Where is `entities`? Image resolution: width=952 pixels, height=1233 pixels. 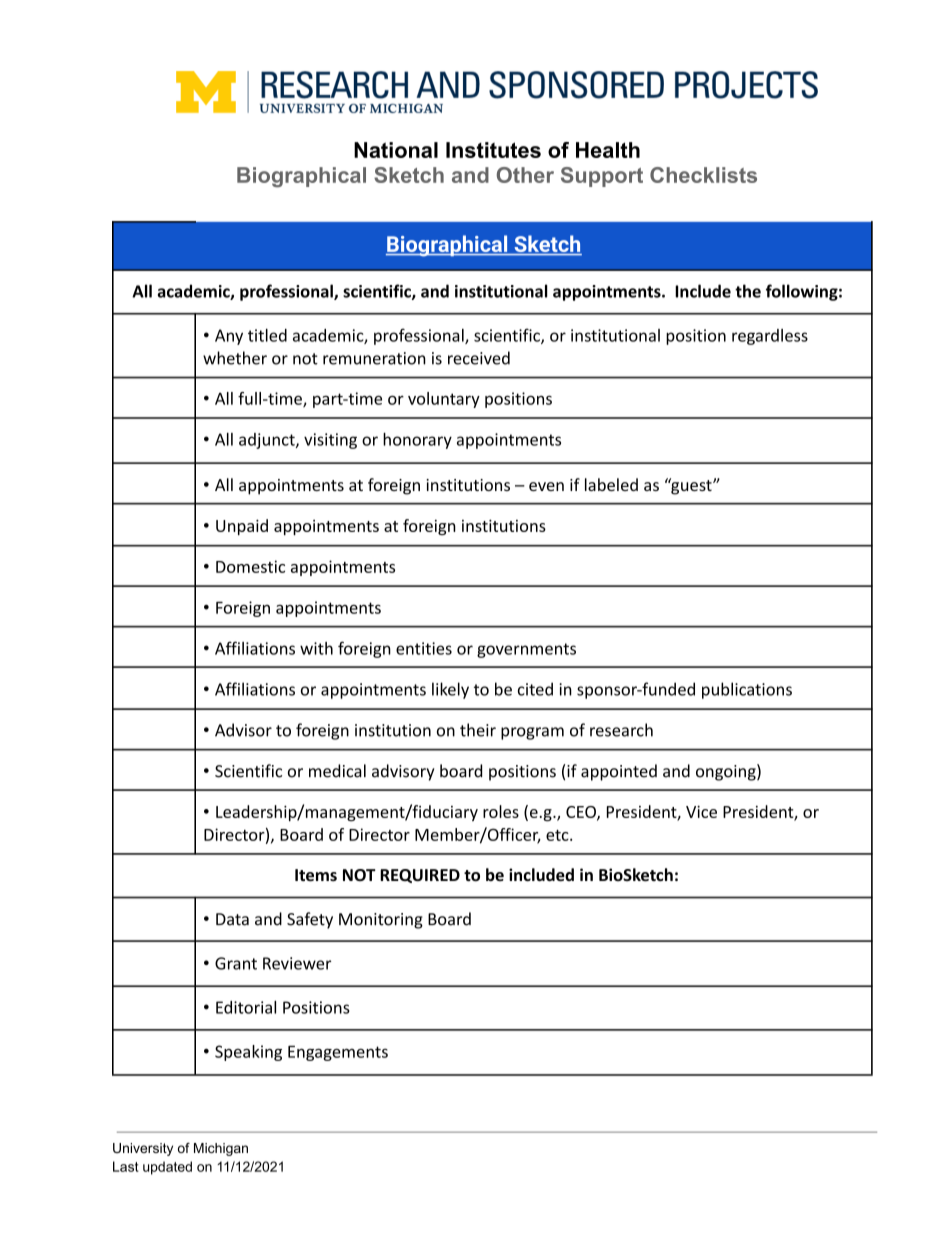 entities is located at coordinates (424, 648).
